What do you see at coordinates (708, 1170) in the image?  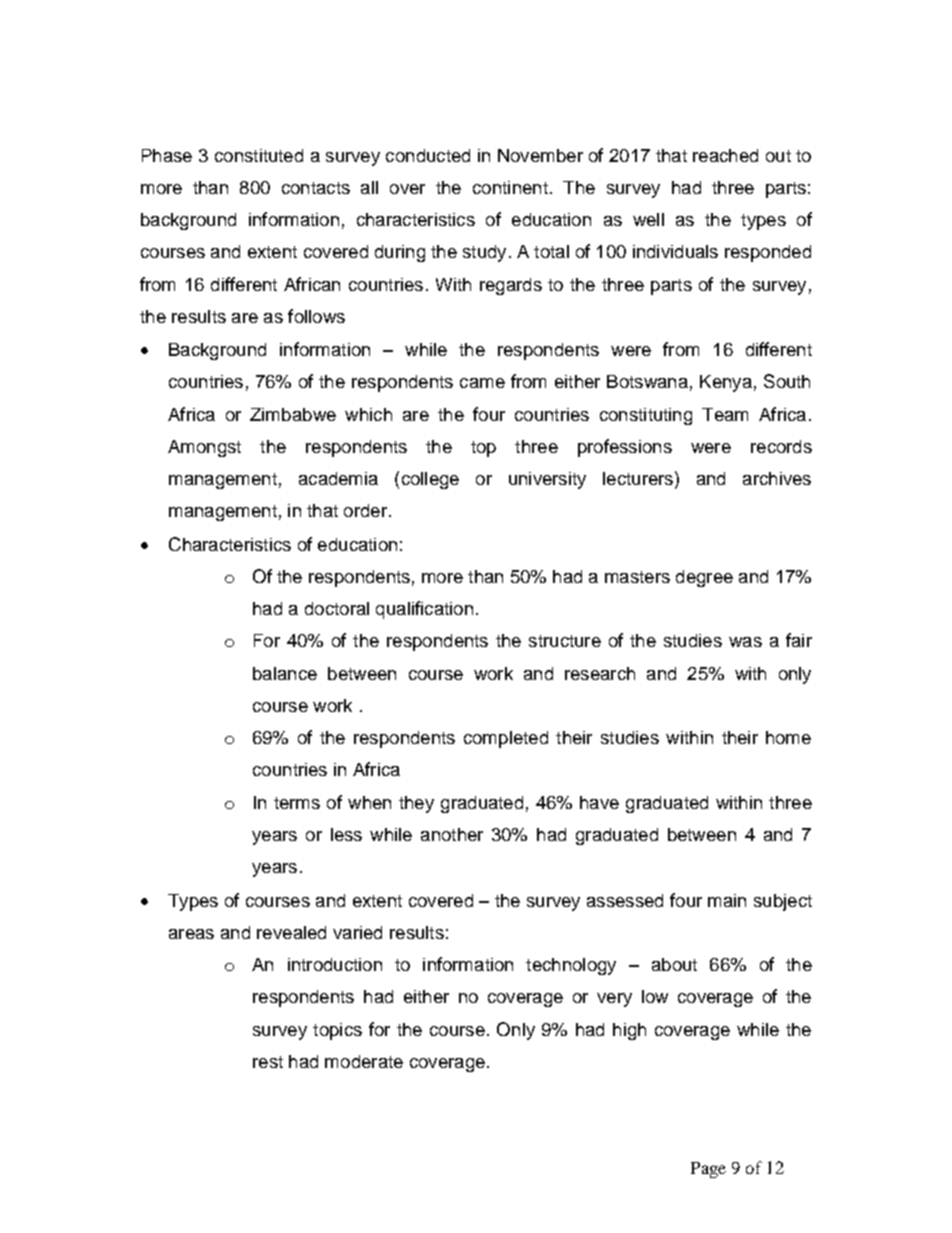 I see `Page` at bounding box center [708, 1170].
